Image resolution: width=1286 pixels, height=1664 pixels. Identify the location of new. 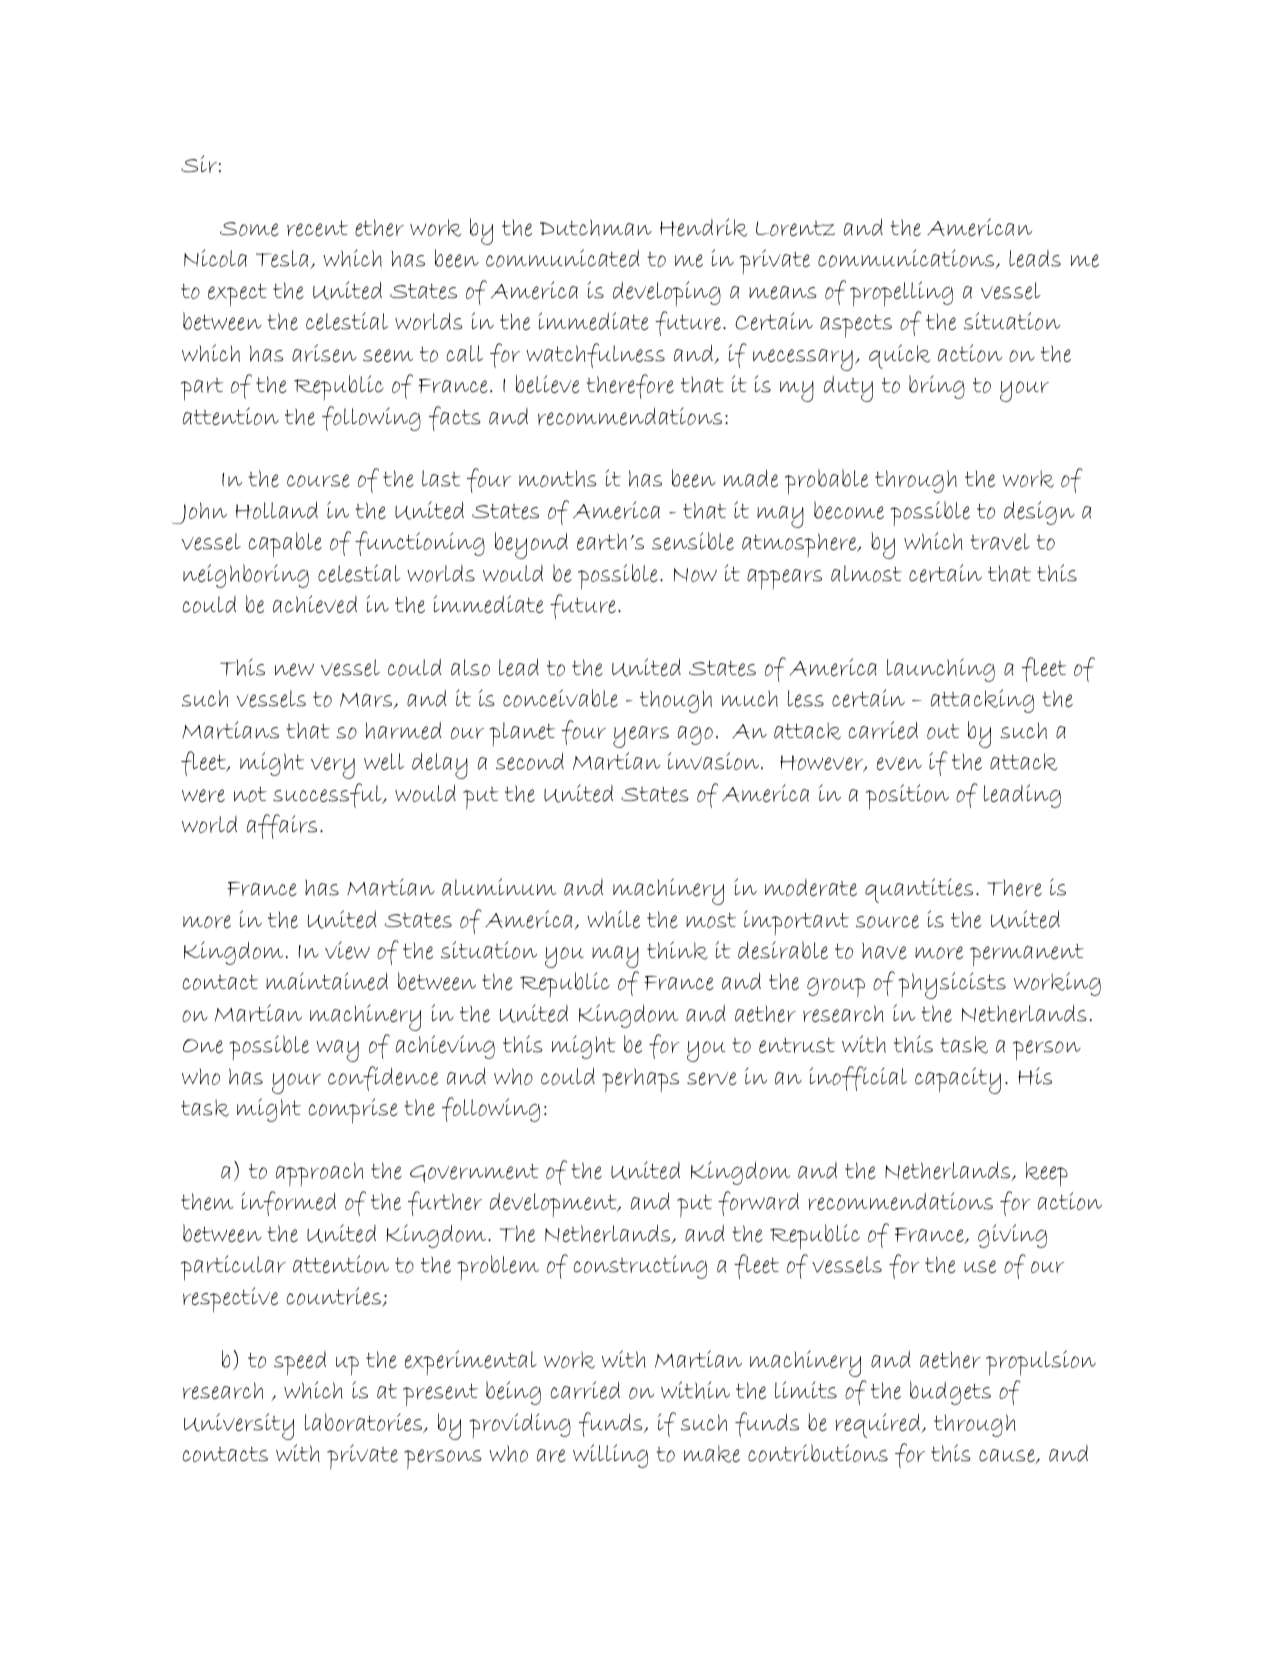
(294, 669).
